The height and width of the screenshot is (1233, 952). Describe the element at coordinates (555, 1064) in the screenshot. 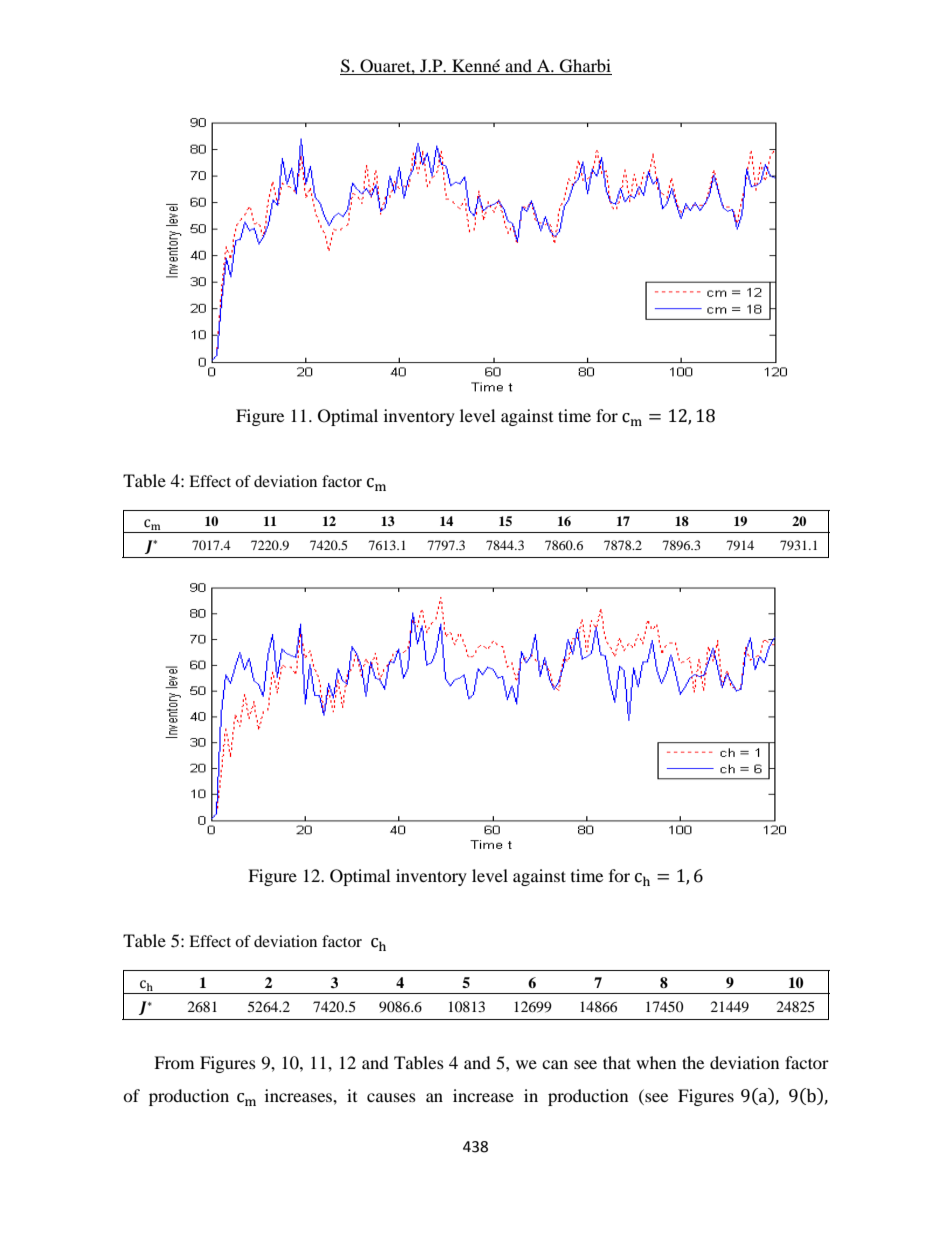

I see `can` at that location.
